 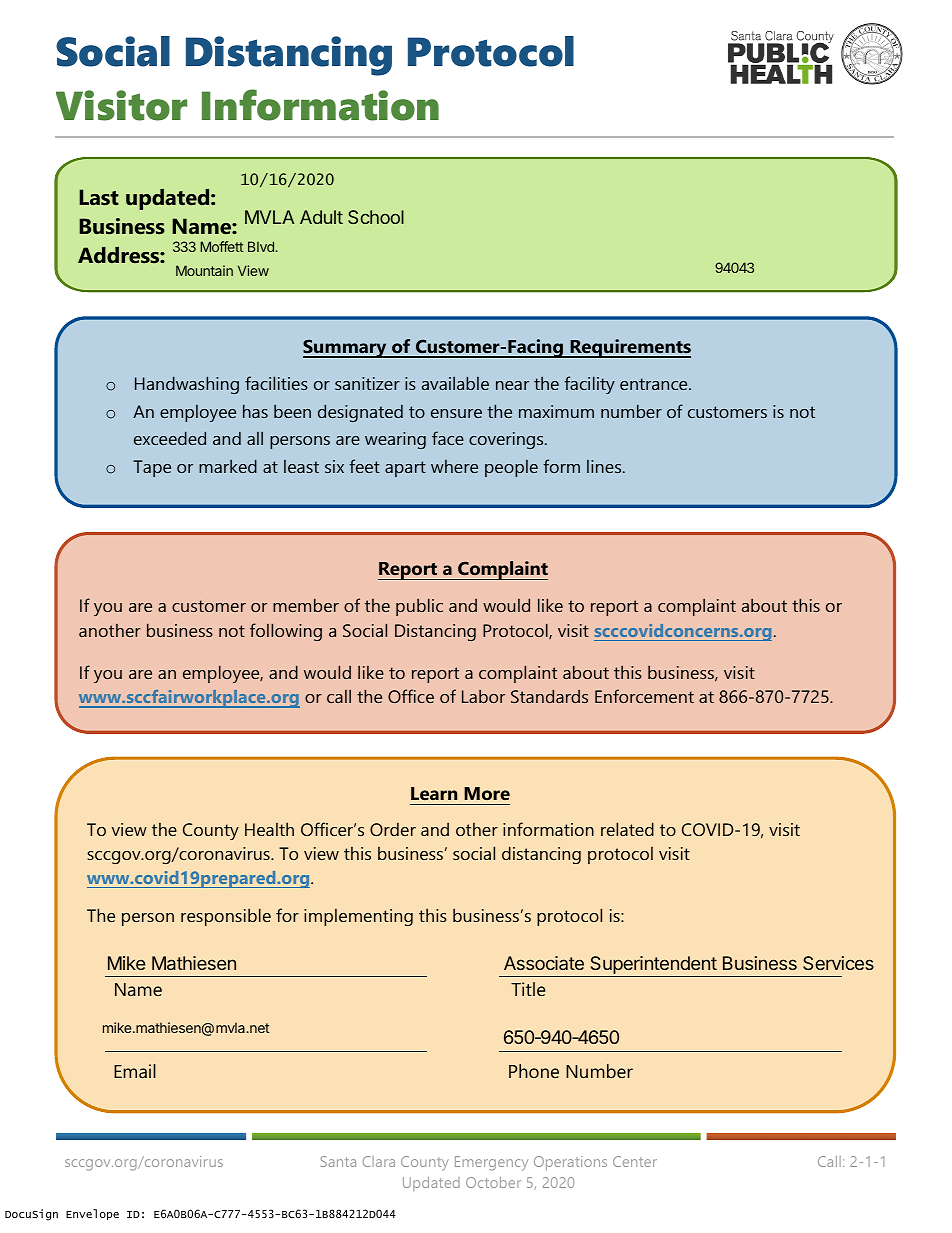 What do you see at coordinates (644, 696) in the screenshot?
I see `Enforcement` at bounding box center [644, 696].
